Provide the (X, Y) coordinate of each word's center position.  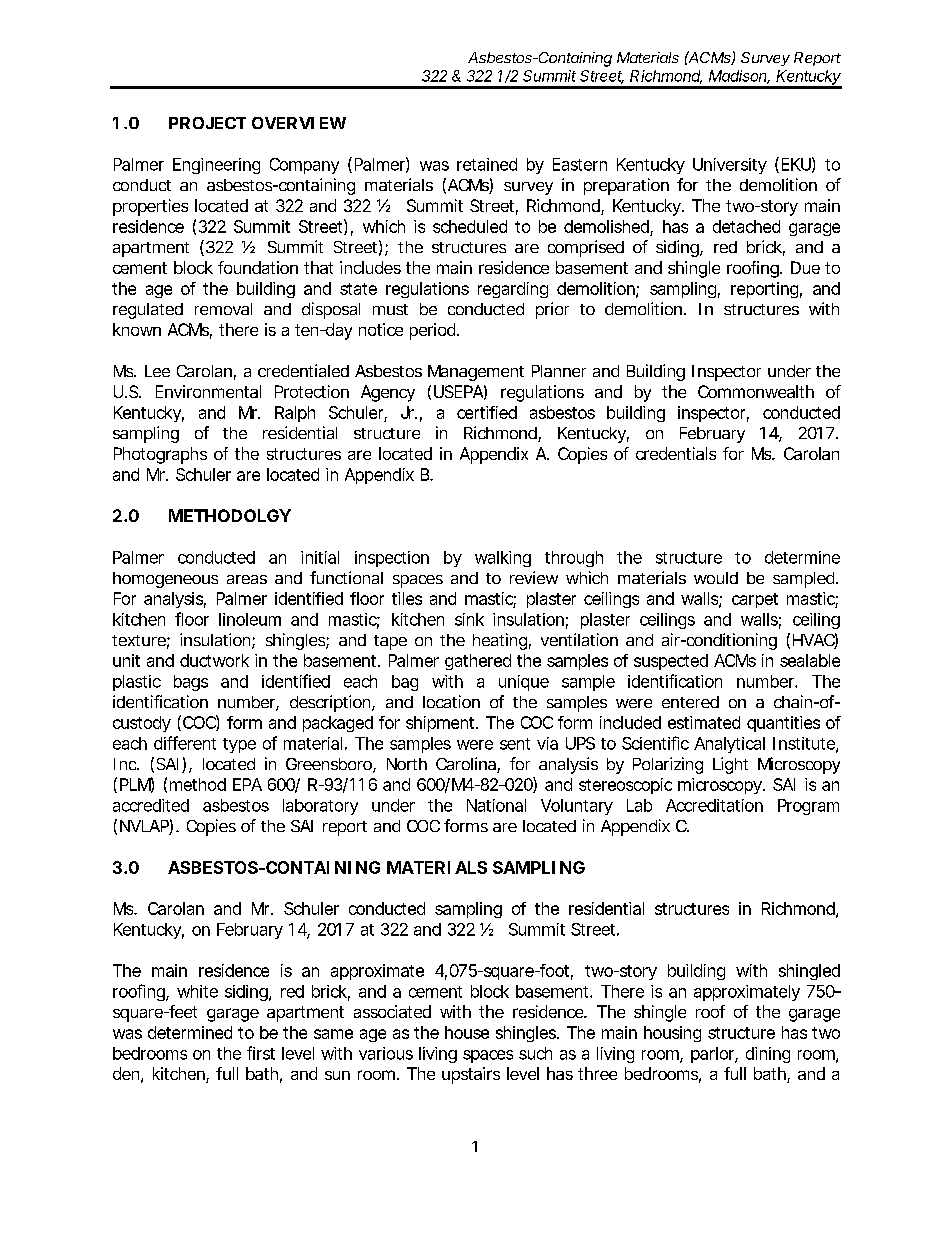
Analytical (729, 745)
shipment (441, 724)
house (467, 1032)
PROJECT (207, 123)
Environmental (208, 391)
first (261, 1053)
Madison (739, 77)
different (185, 743)
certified (487, 412)
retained (487, 164)
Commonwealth (756, 391)
